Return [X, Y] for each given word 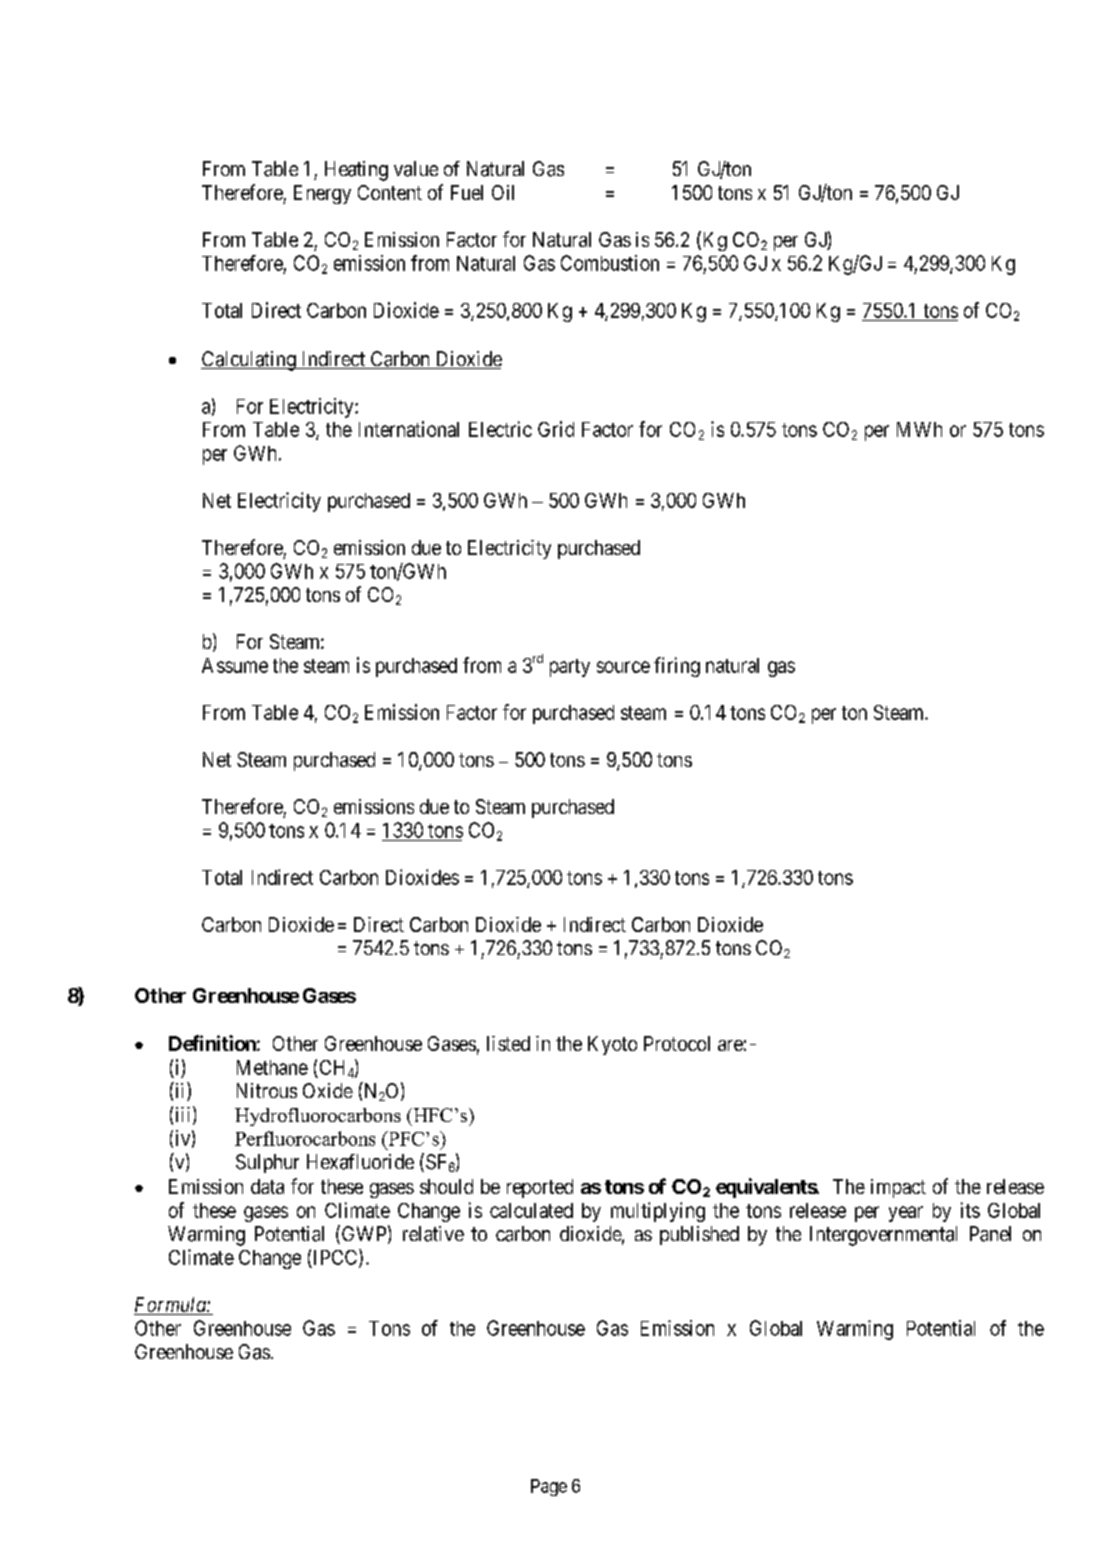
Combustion [610, 263]
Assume [235, 665]
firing [677, 667]
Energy [322, 194]
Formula [171, 1306]
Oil [503, 192]
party [570, 668]
